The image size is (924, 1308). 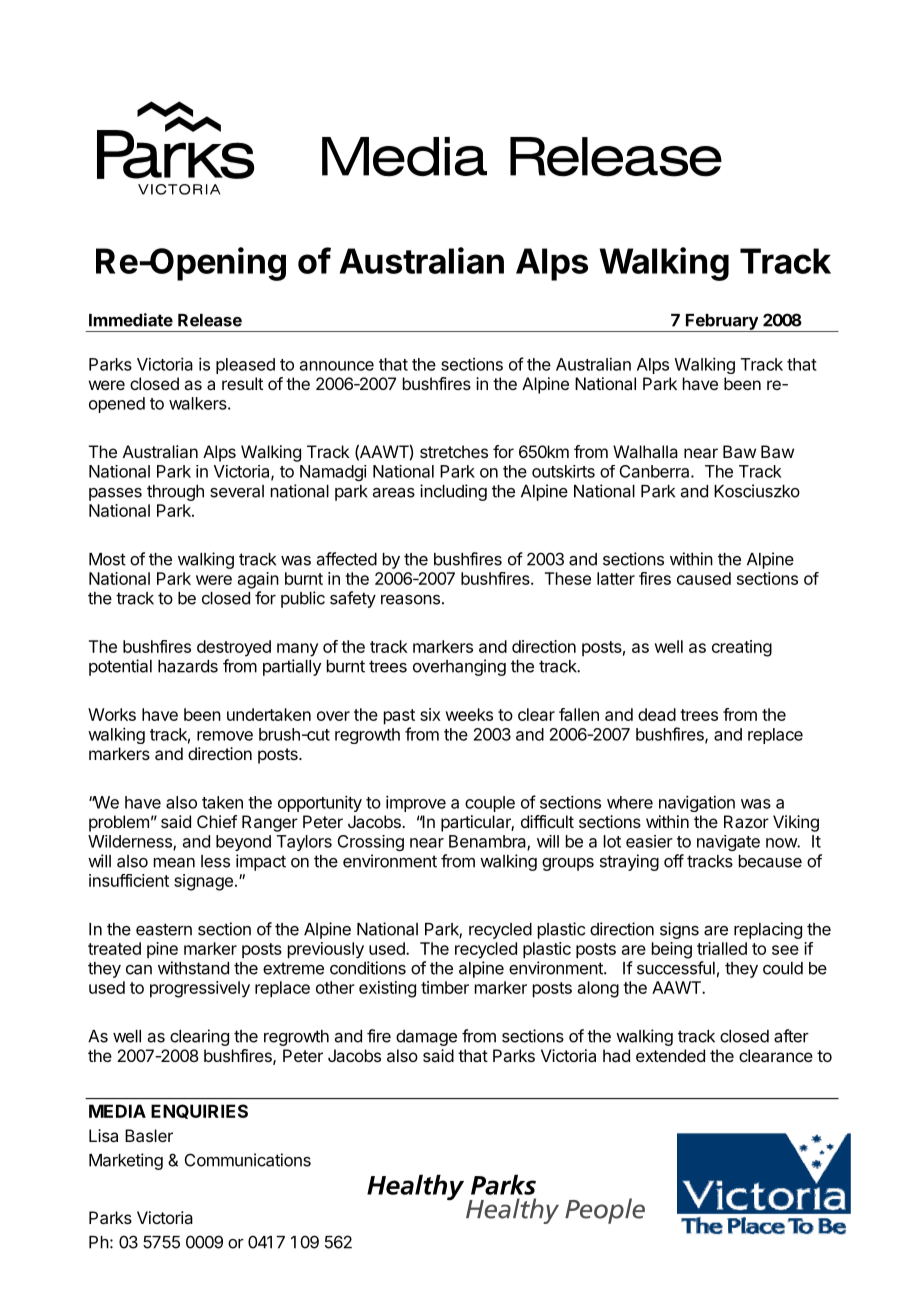 I want to click on February, so click(x=722, y=323).
